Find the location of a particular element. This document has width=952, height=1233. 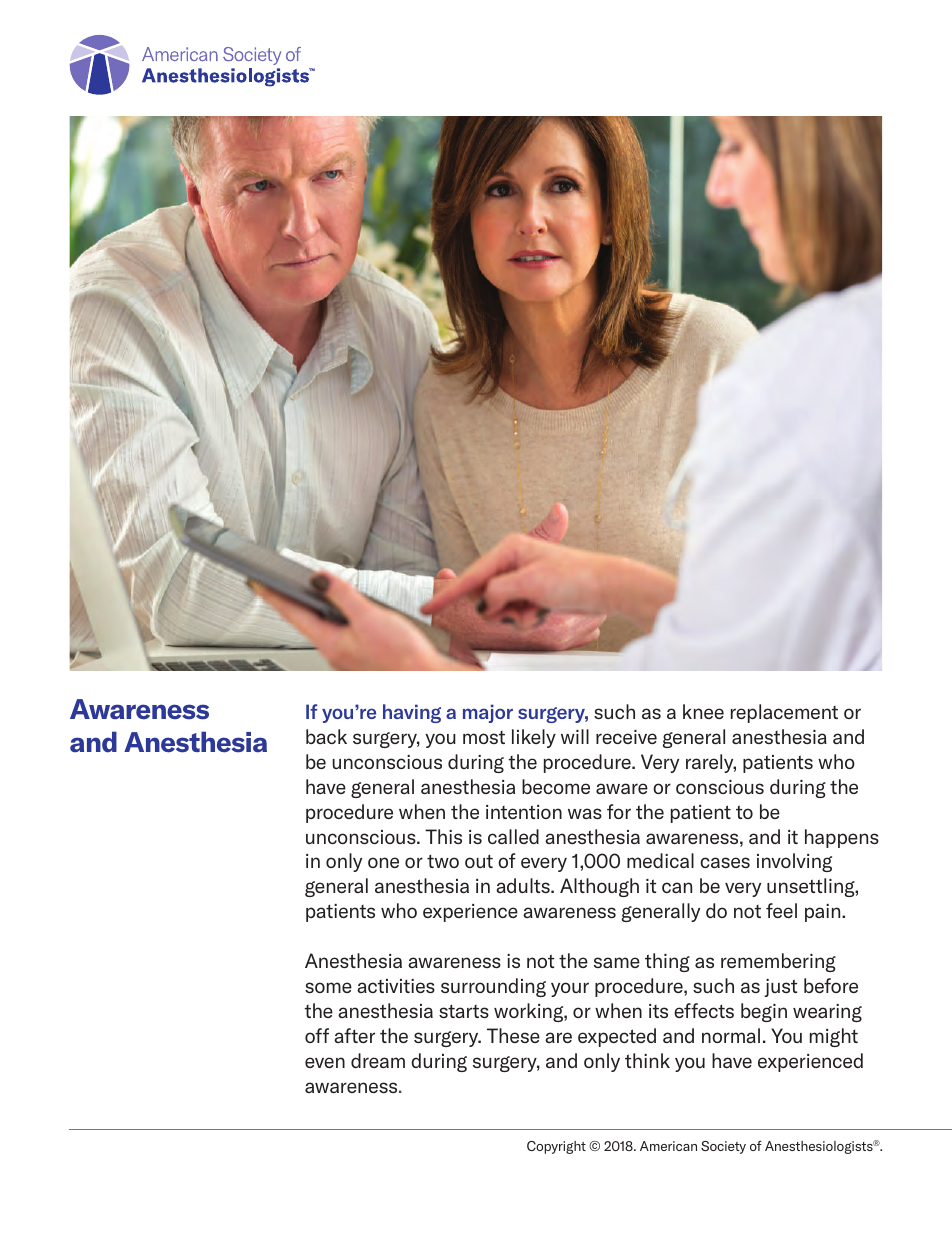

just is located at coordinates (780, 988).
